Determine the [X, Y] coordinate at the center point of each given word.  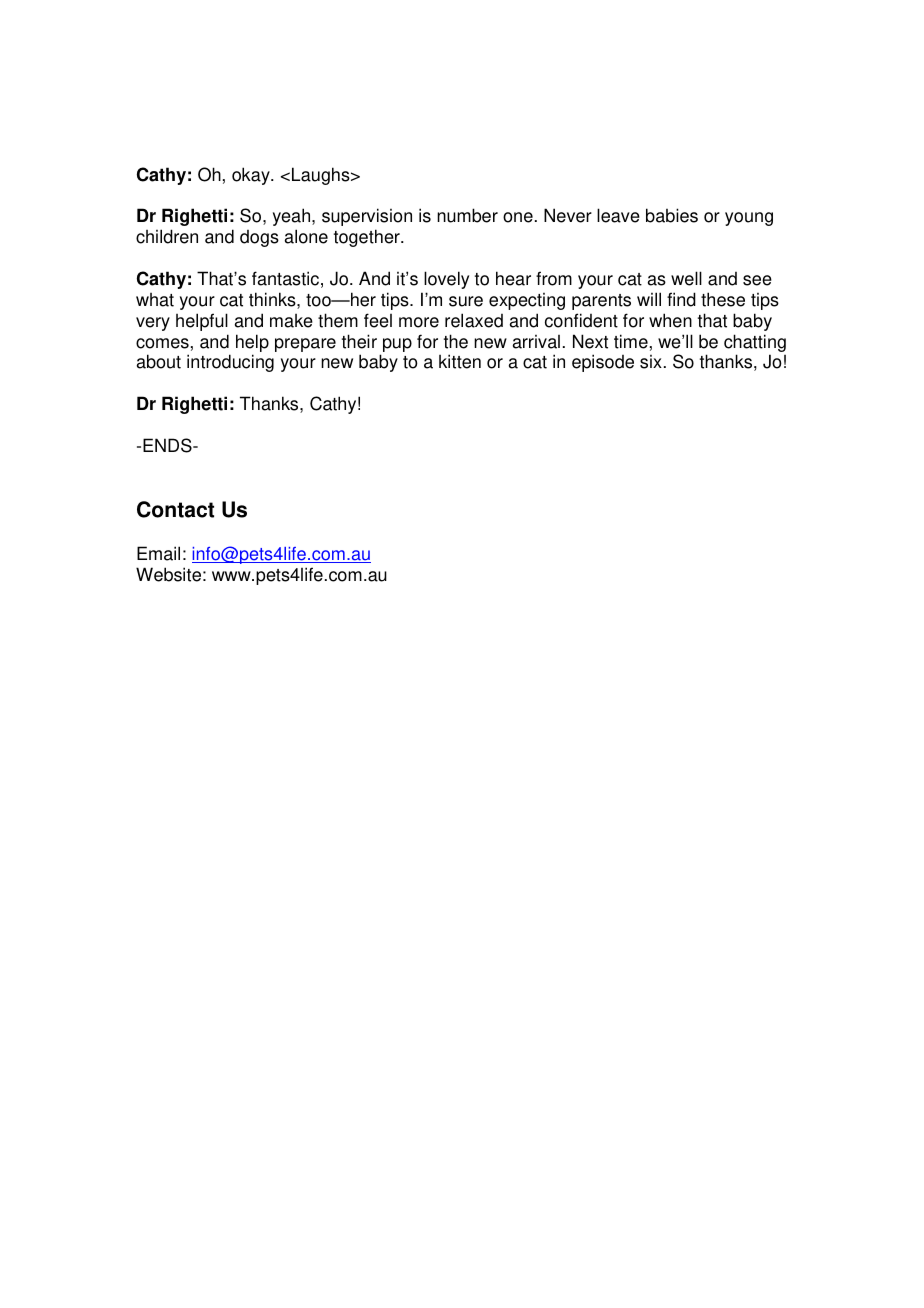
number [467, 215]
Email [158, 553]
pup [397, 345]
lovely [446, 280]
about [159, 361]
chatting [755, 343]
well [686, 278]
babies [672, 215]
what [155, 300]
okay [252, 176]
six [651, 362]
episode [603, 363]
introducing [230, 363]
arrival [536, 342]
